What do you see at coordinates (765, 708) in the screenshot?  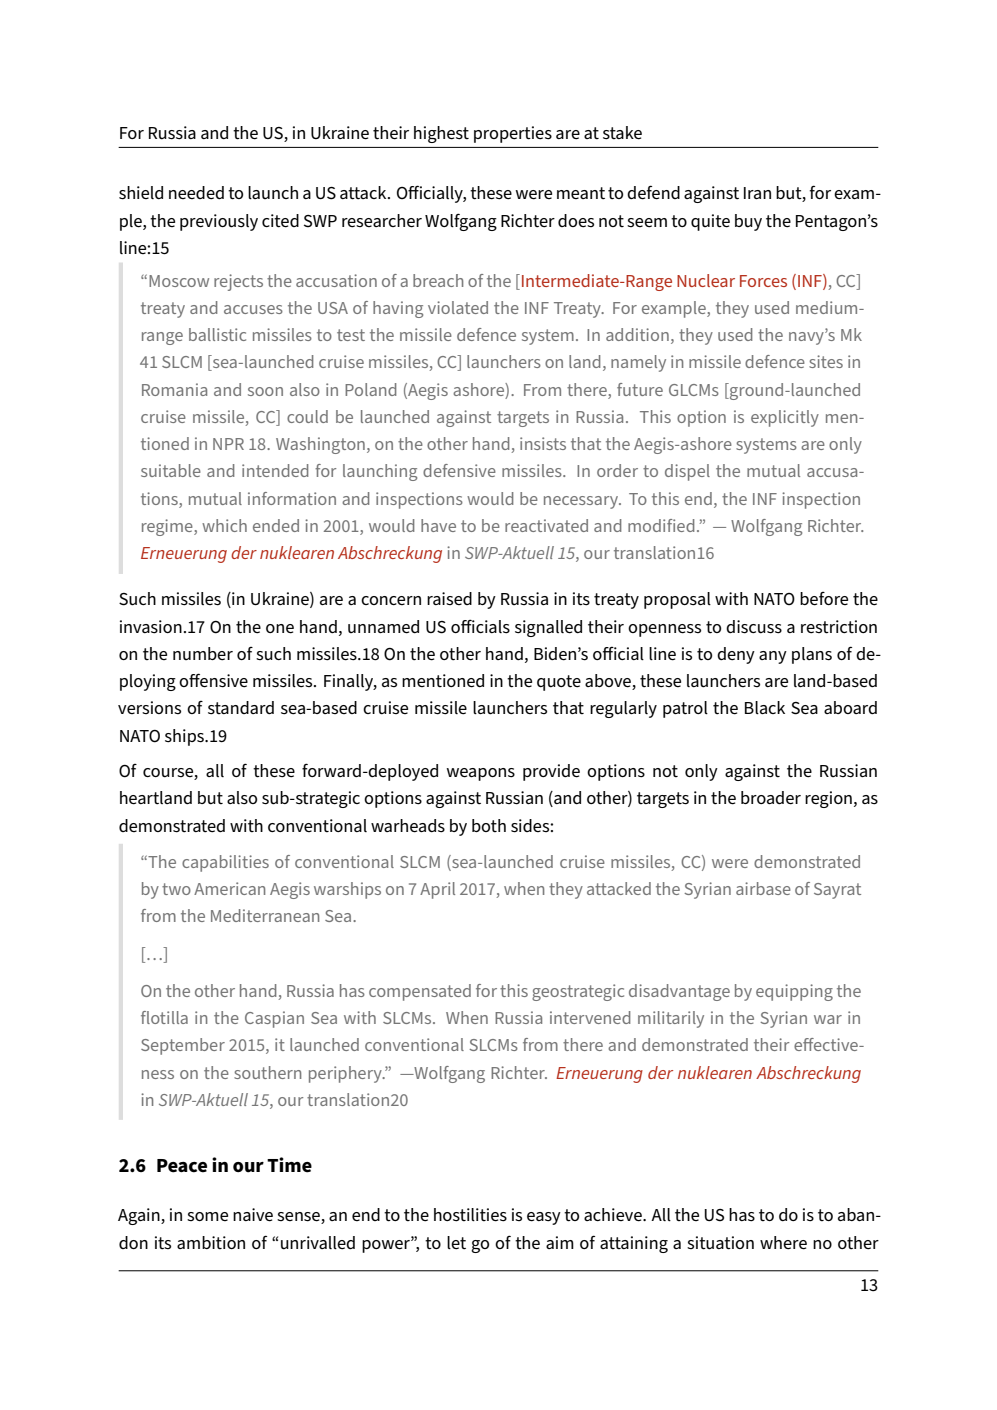 I see `Black` at bounding box center [765, 708].
